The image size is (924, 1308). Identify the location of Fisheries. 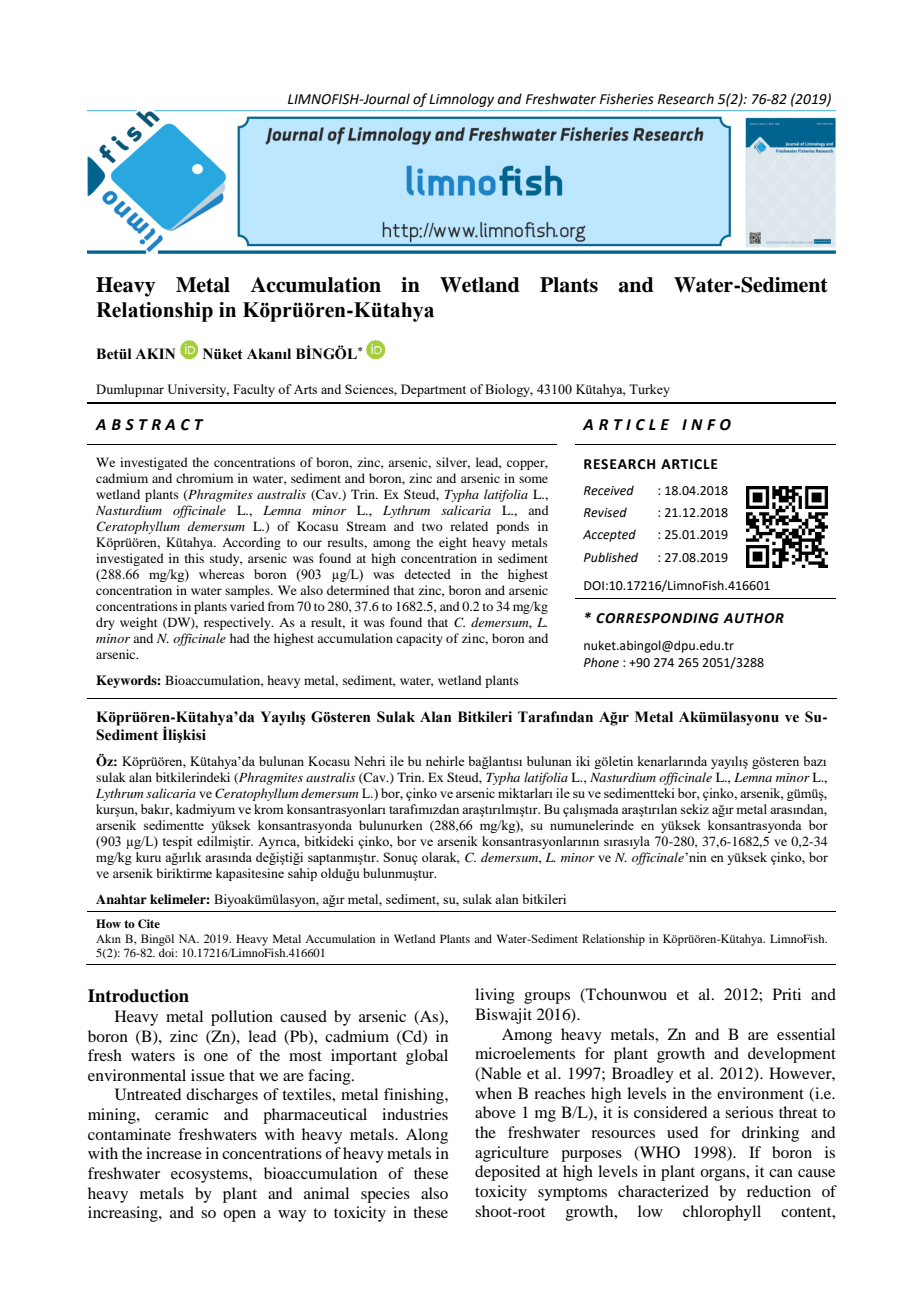
(627, 99).
